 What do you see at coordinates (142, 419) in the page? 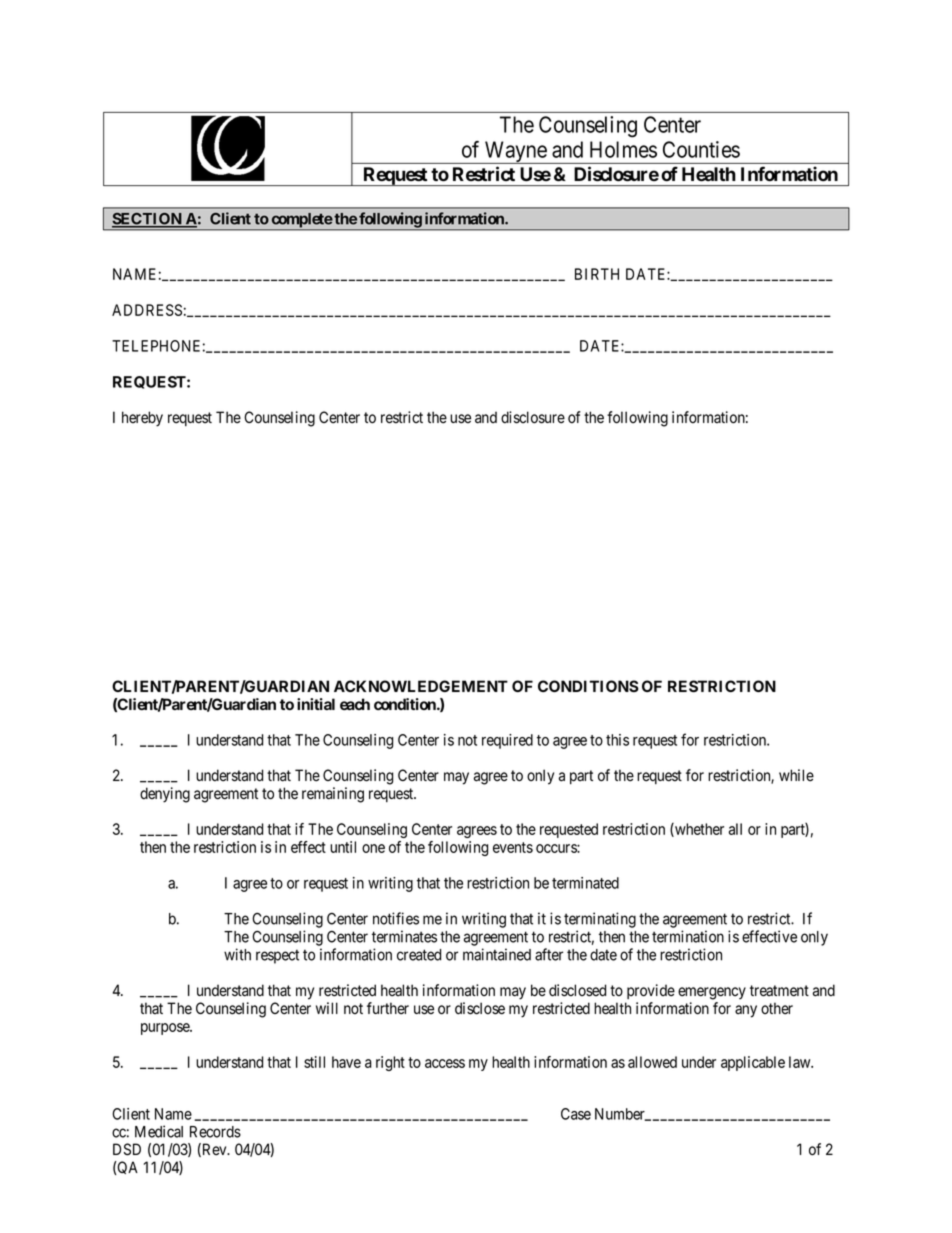
I see `hereby` at bounding box center [142, 419].
